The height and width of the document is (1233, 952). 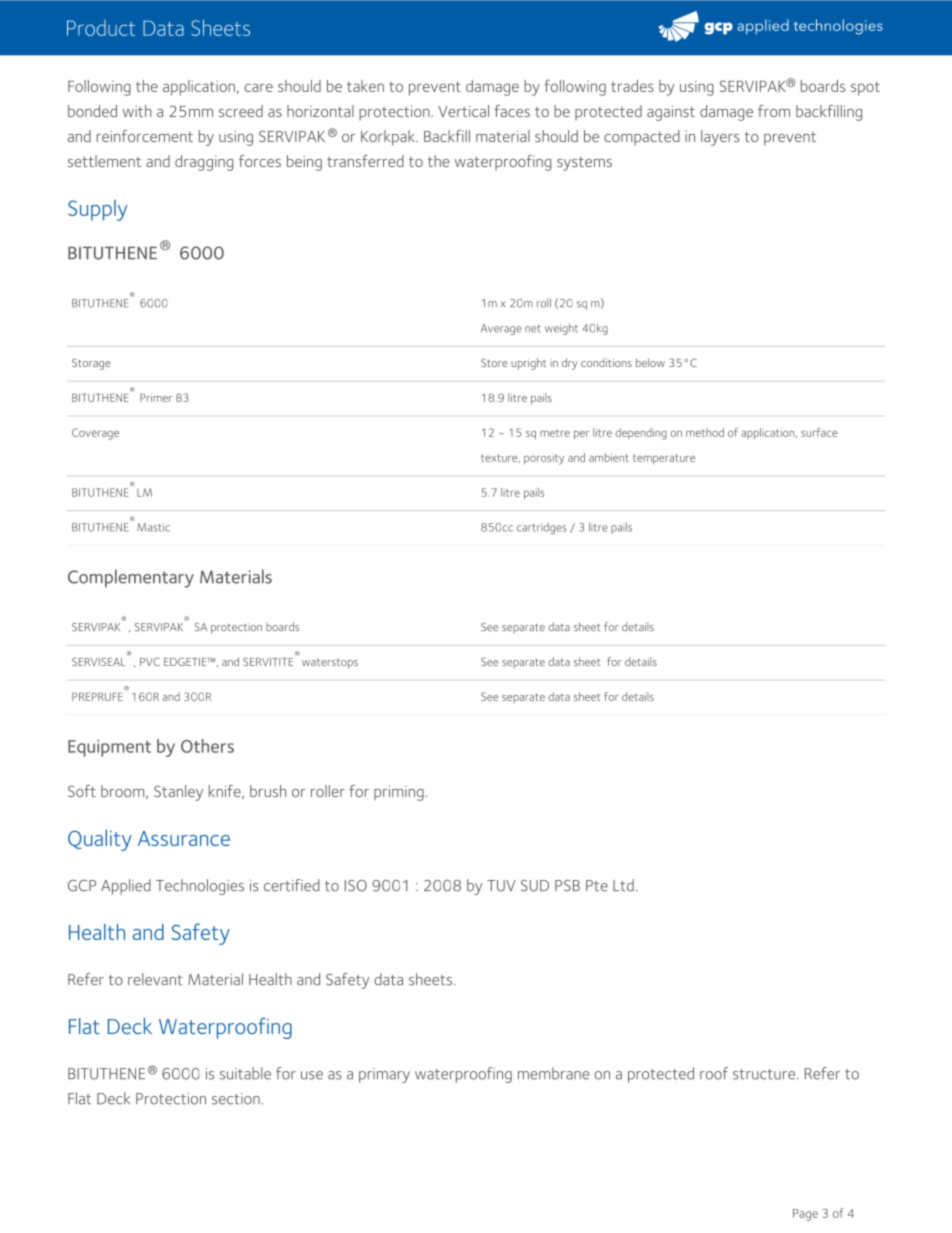 What do you see at coordinates (501, 329) in the document?
I see `Average` at bounding box center [501, 329].
